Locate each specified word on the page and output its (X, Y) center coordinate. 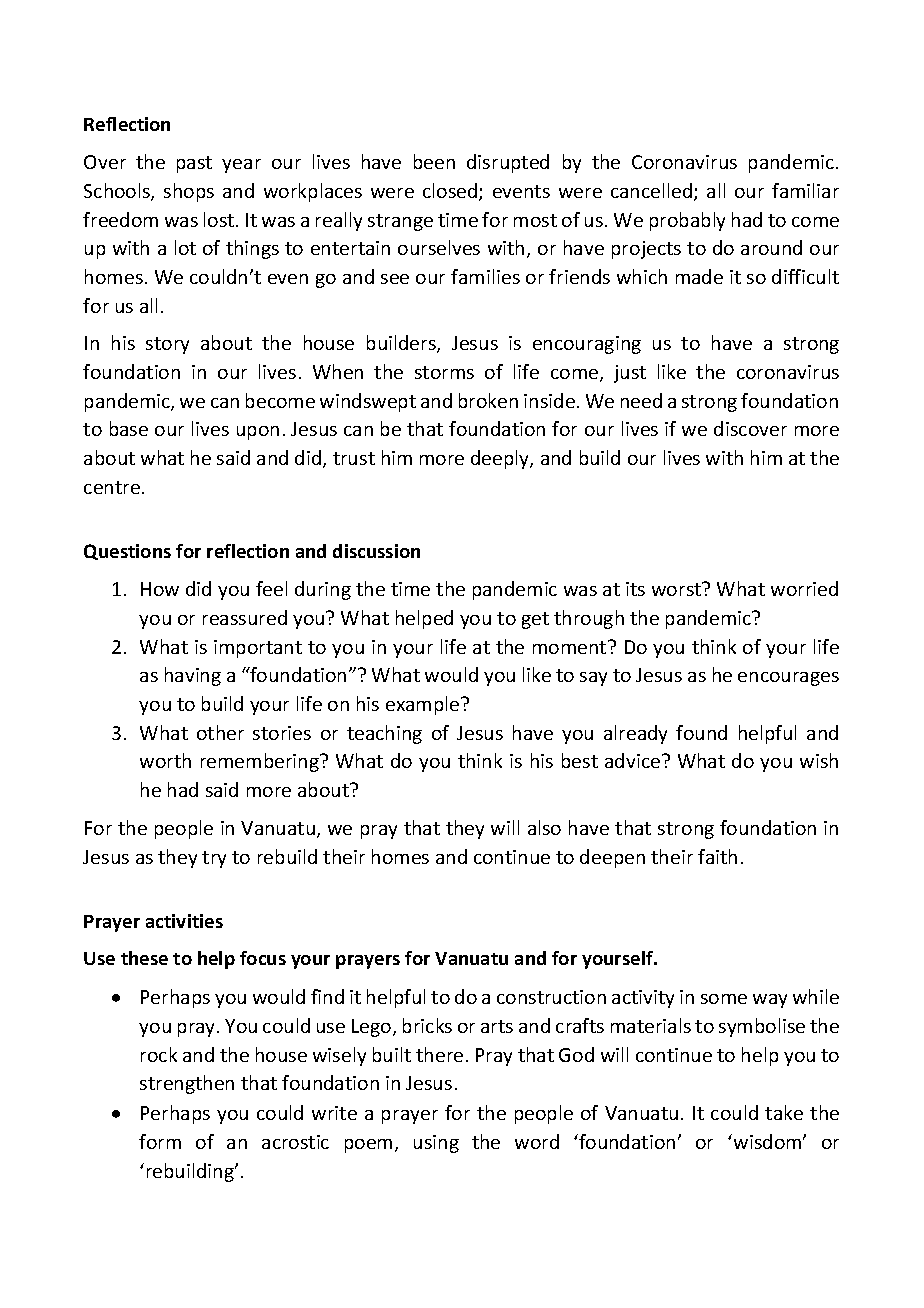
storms (444, 372)
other (220, 732)
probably (687, 221)
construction (551, 997)
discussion (376, 551)
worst (678, 589)
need (641, 400)
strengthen (187, 1084)
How (160, 589)
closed (451, 192)
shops (189, 192)
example (424, 705)
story (167, 345)
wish (819, 760)
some (724, 999)
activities (184, 921)
